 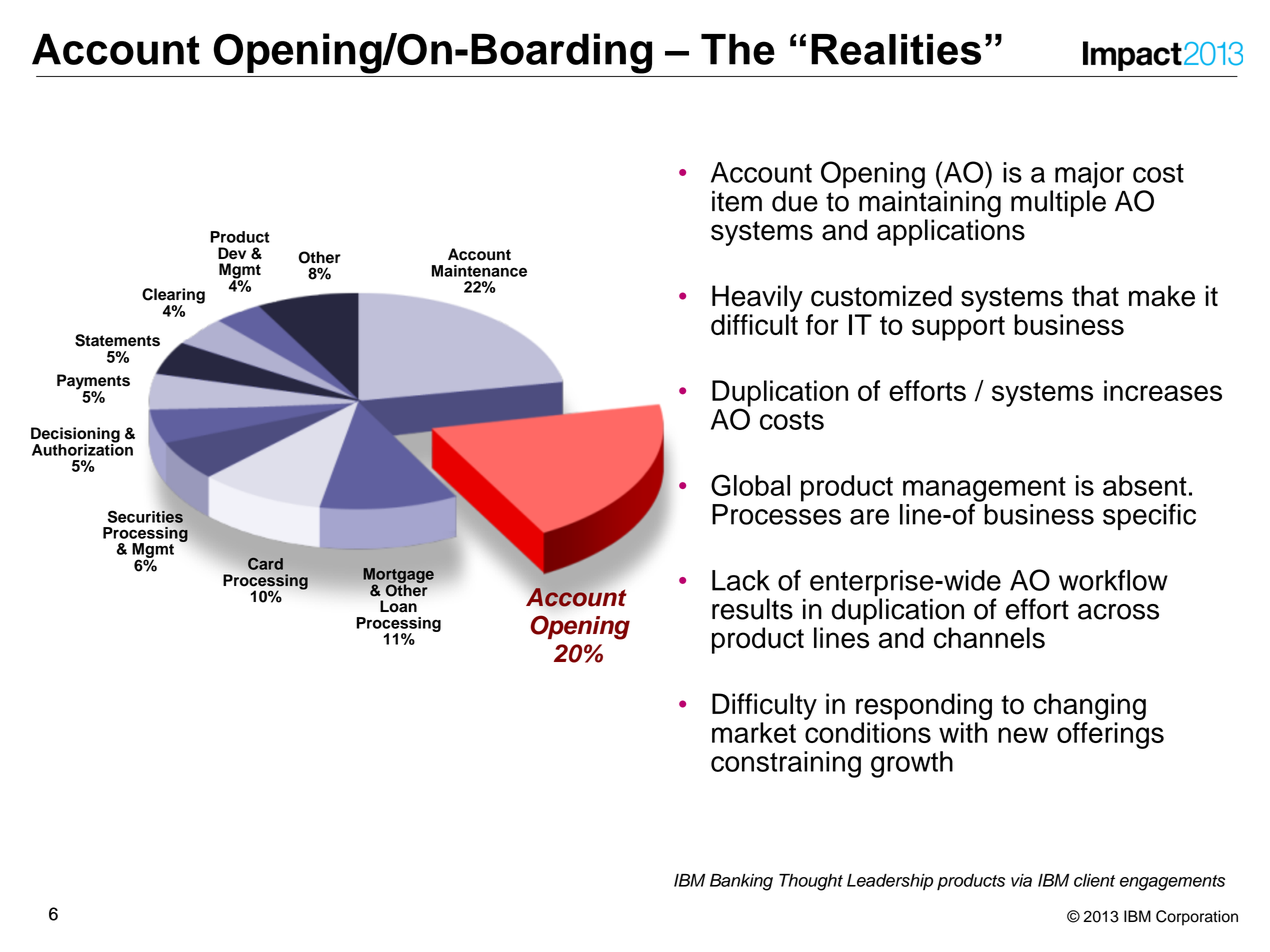 I want to click on market, so click(x=754, y=732).
